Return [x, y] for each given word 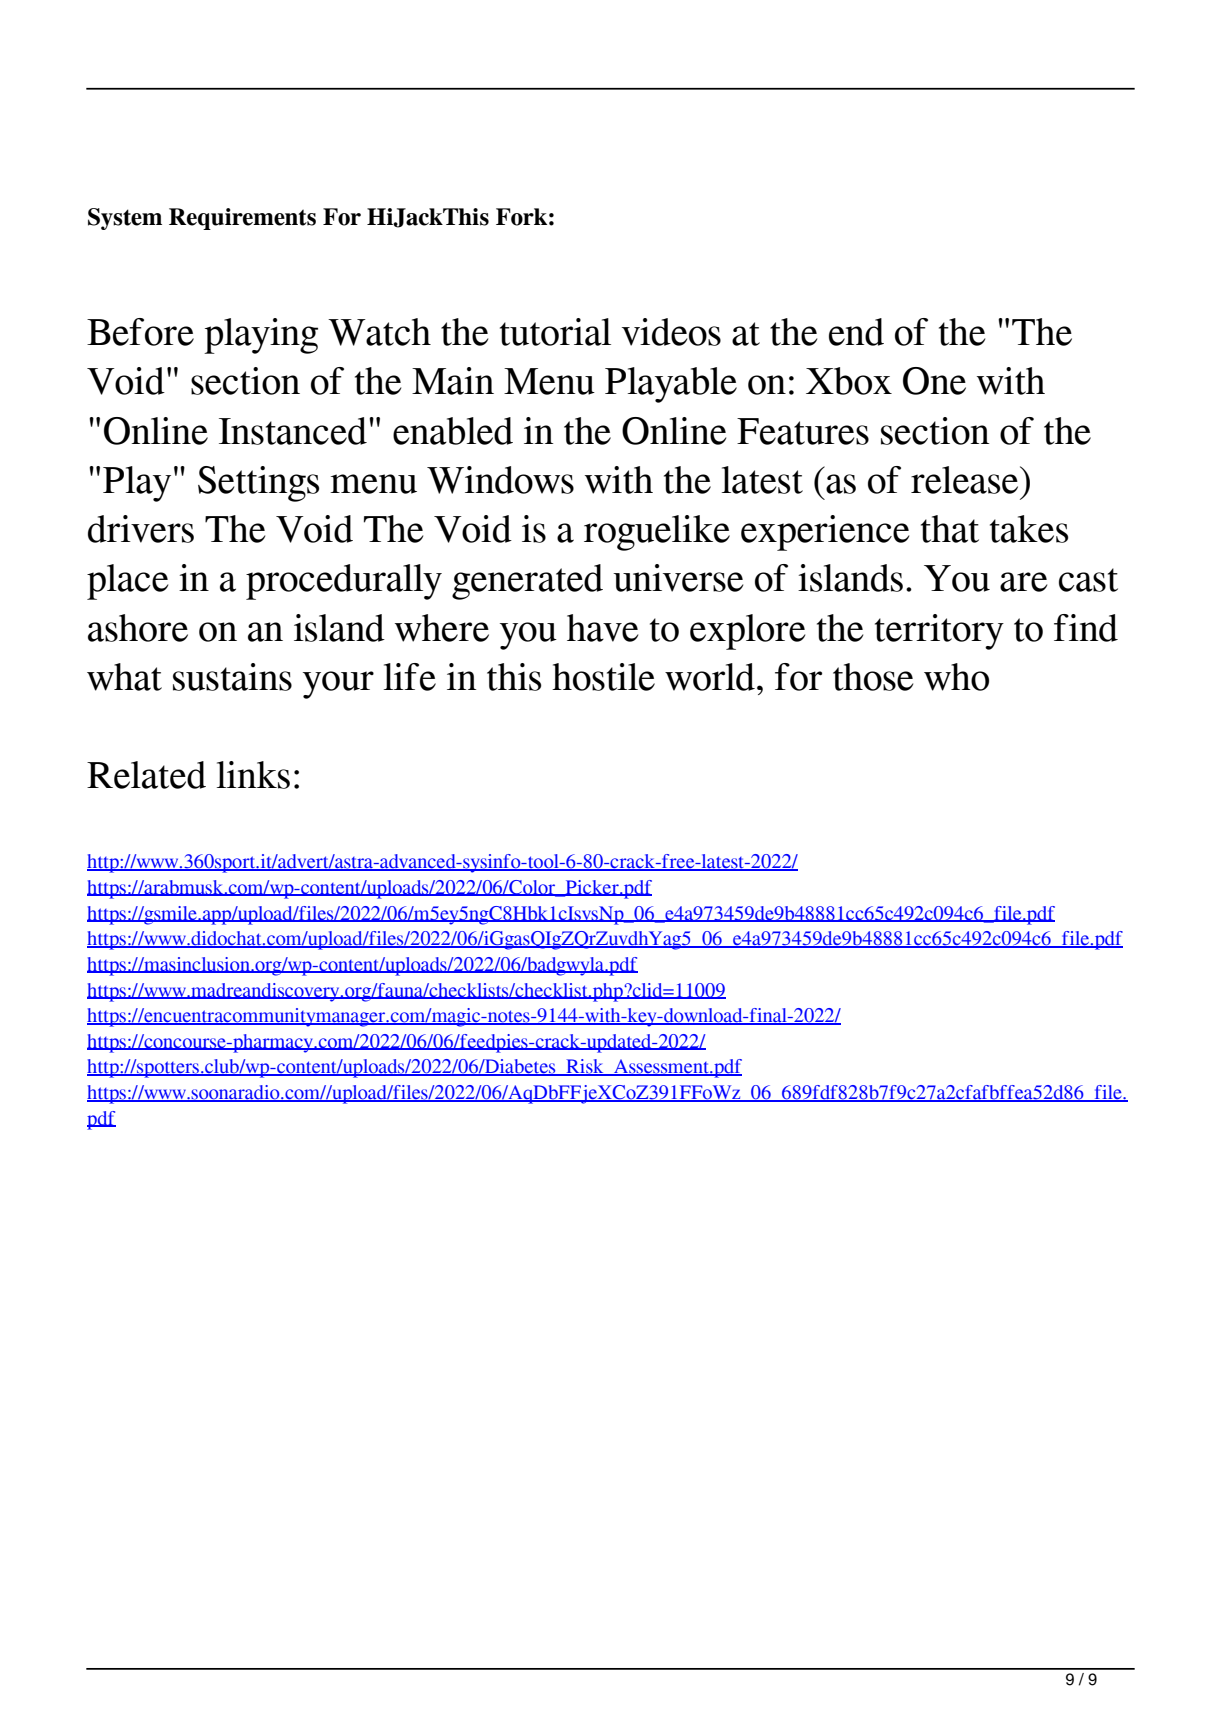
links [253, 775]
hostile [603, 677]
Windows [500, 480]
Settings [258, 484]
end [856, 332]
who [956, 677]
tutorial [555, 332]
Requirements [242, 219]
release [966, 480]
